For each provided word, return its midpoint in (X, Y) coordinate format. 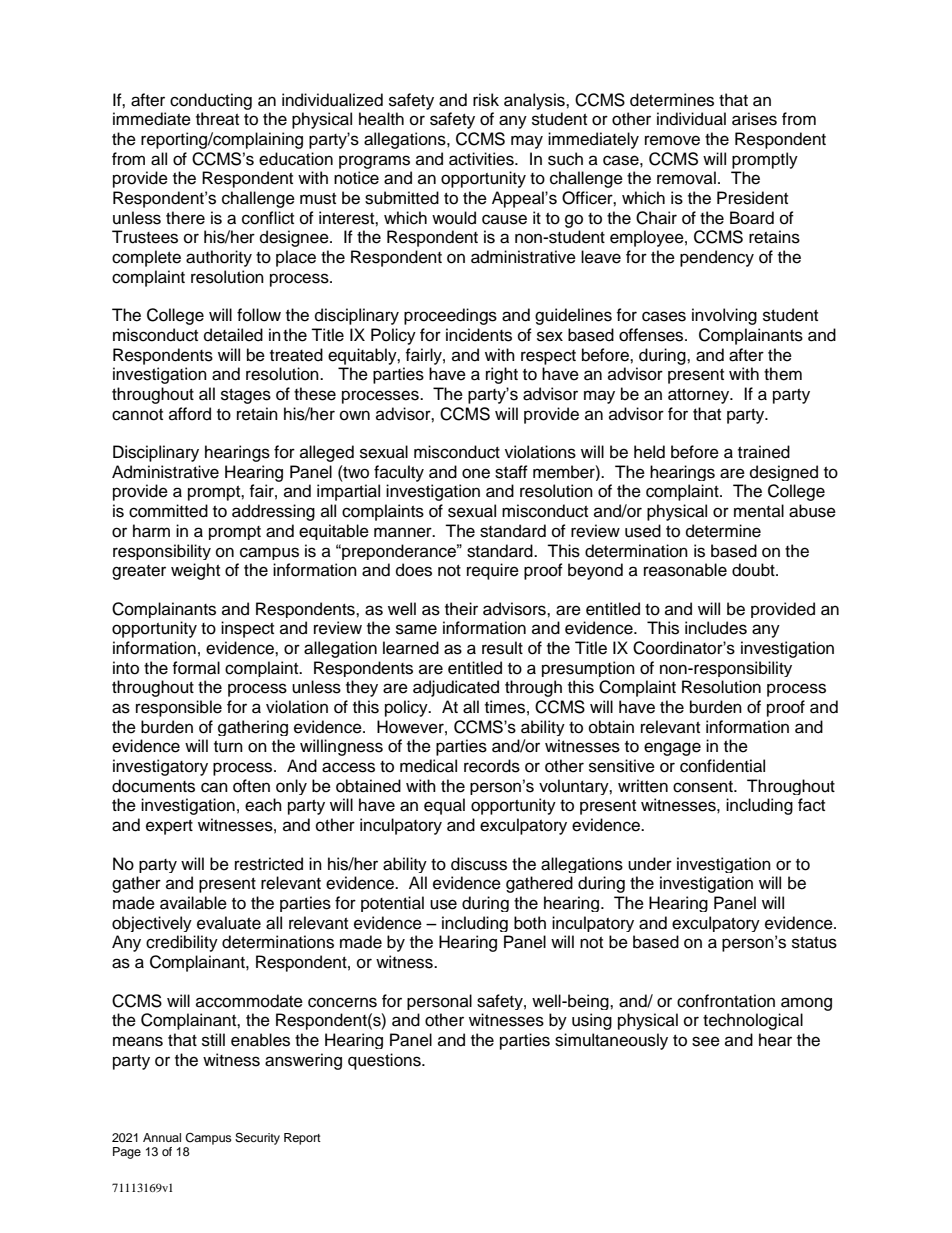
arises (754, 119)
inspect (247, 629)
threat (217, 119)
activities (482, 159)
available (193, 903)
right (502, 375)
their (461, 609)
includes (716, 628)
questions (385, 1061)
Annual (162, 1137)
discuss (479, 864)
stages (246, 396)
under (650, 864)
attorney (700, 396)
